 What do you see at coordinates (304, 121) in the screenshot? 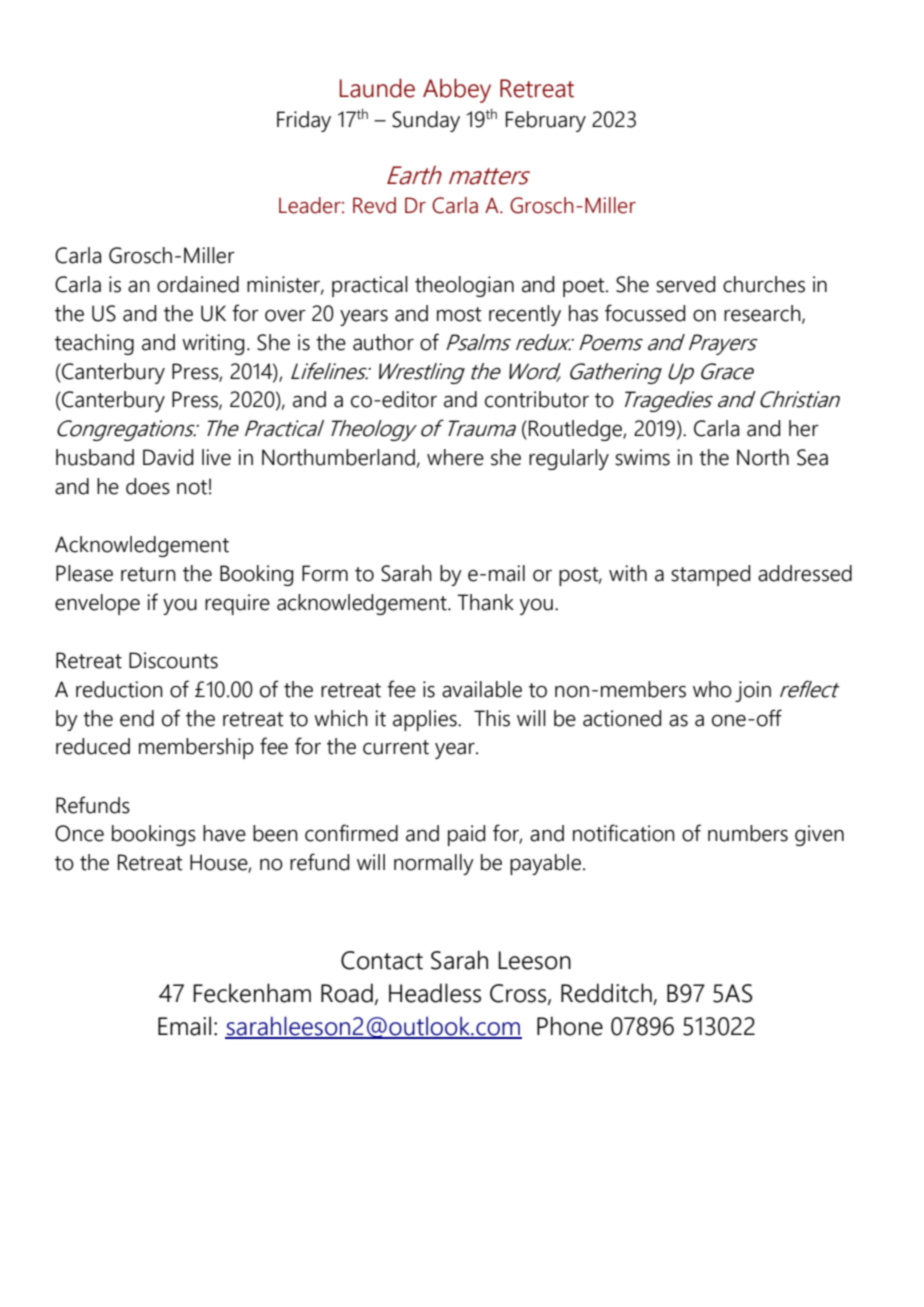
I see `Friday` at bounding box center [304, 121].
